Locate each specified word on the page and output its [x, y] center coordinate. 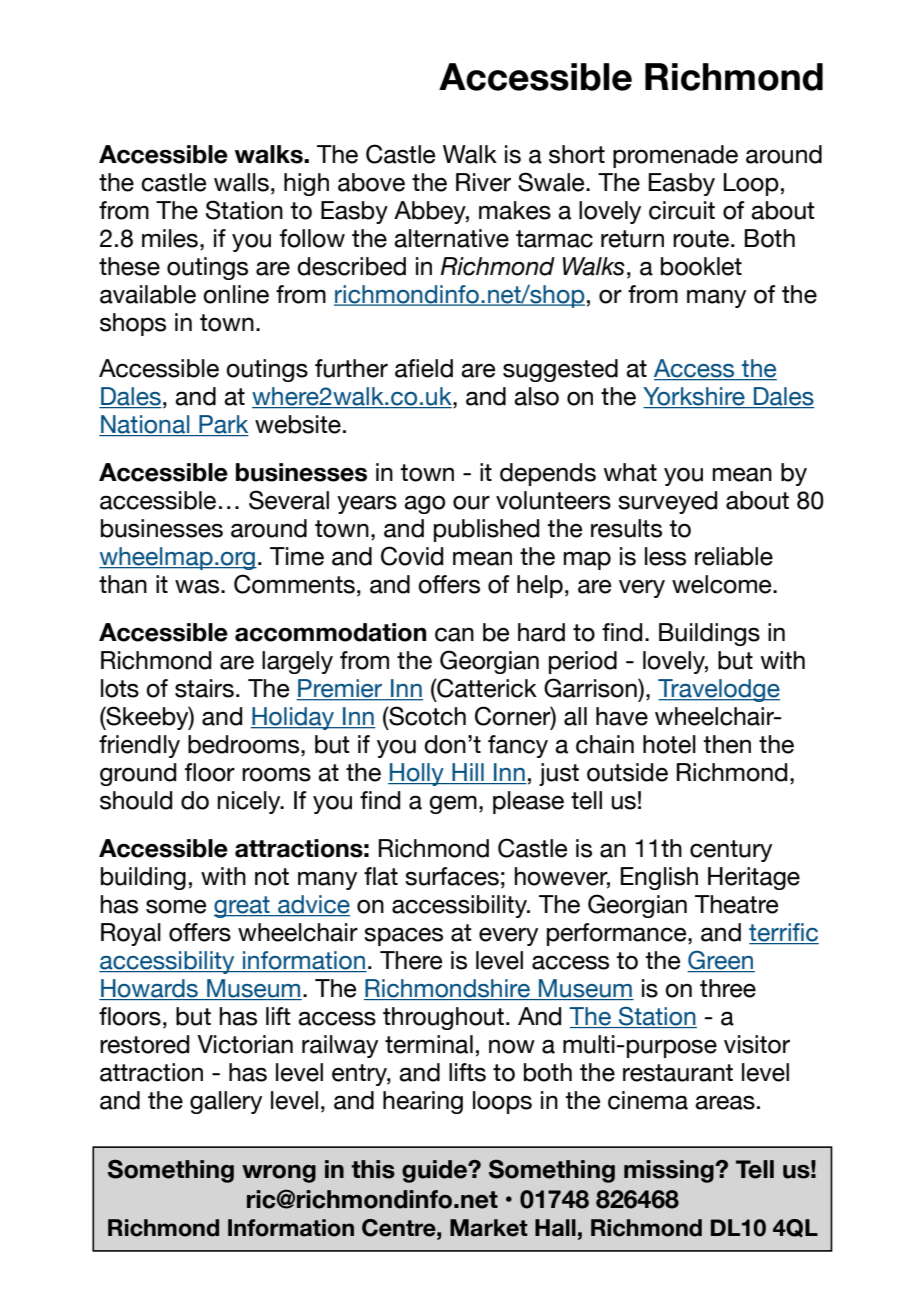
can [454, 634]
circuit [682, 210]
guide [436, 1171]
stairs [204, 688]
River [483, 182]
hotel [669, 744]
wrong [279, 1174]
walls [241, 182]
